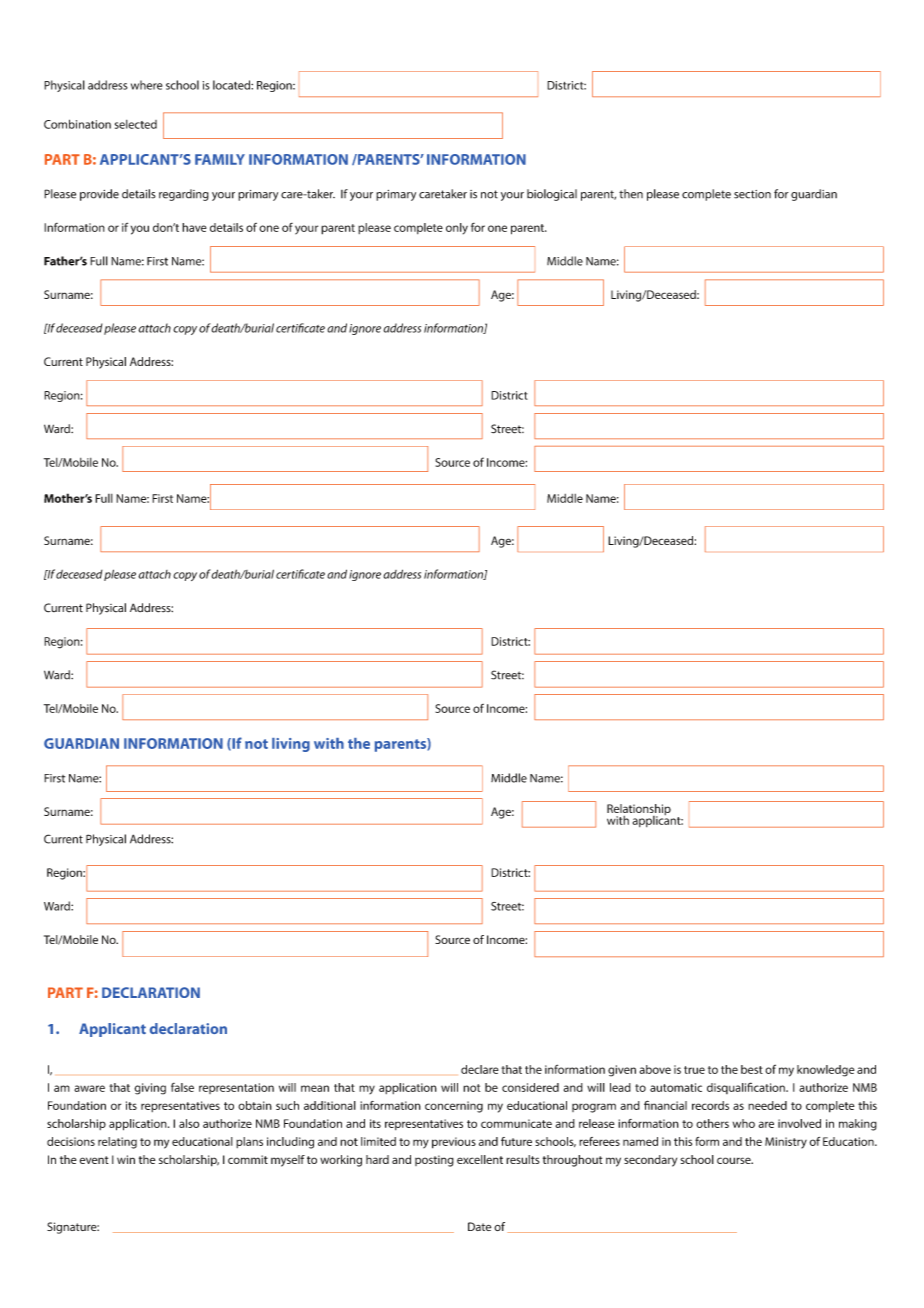 The width and height of the page is (924, 1308). I want to click on only, so click(457, 229).
